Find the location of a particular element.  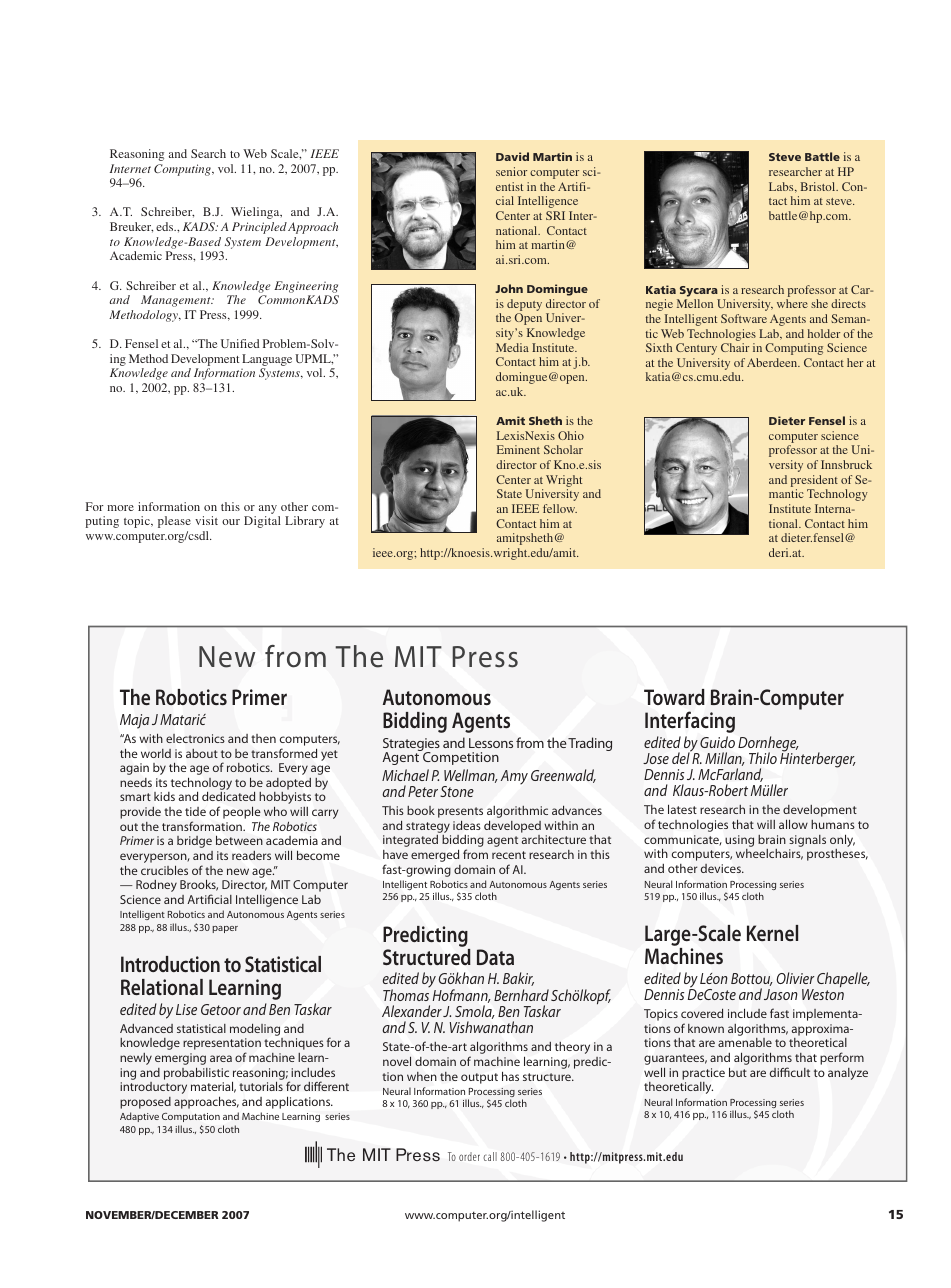

Adaptive is located at coordinates (139, 1117).
